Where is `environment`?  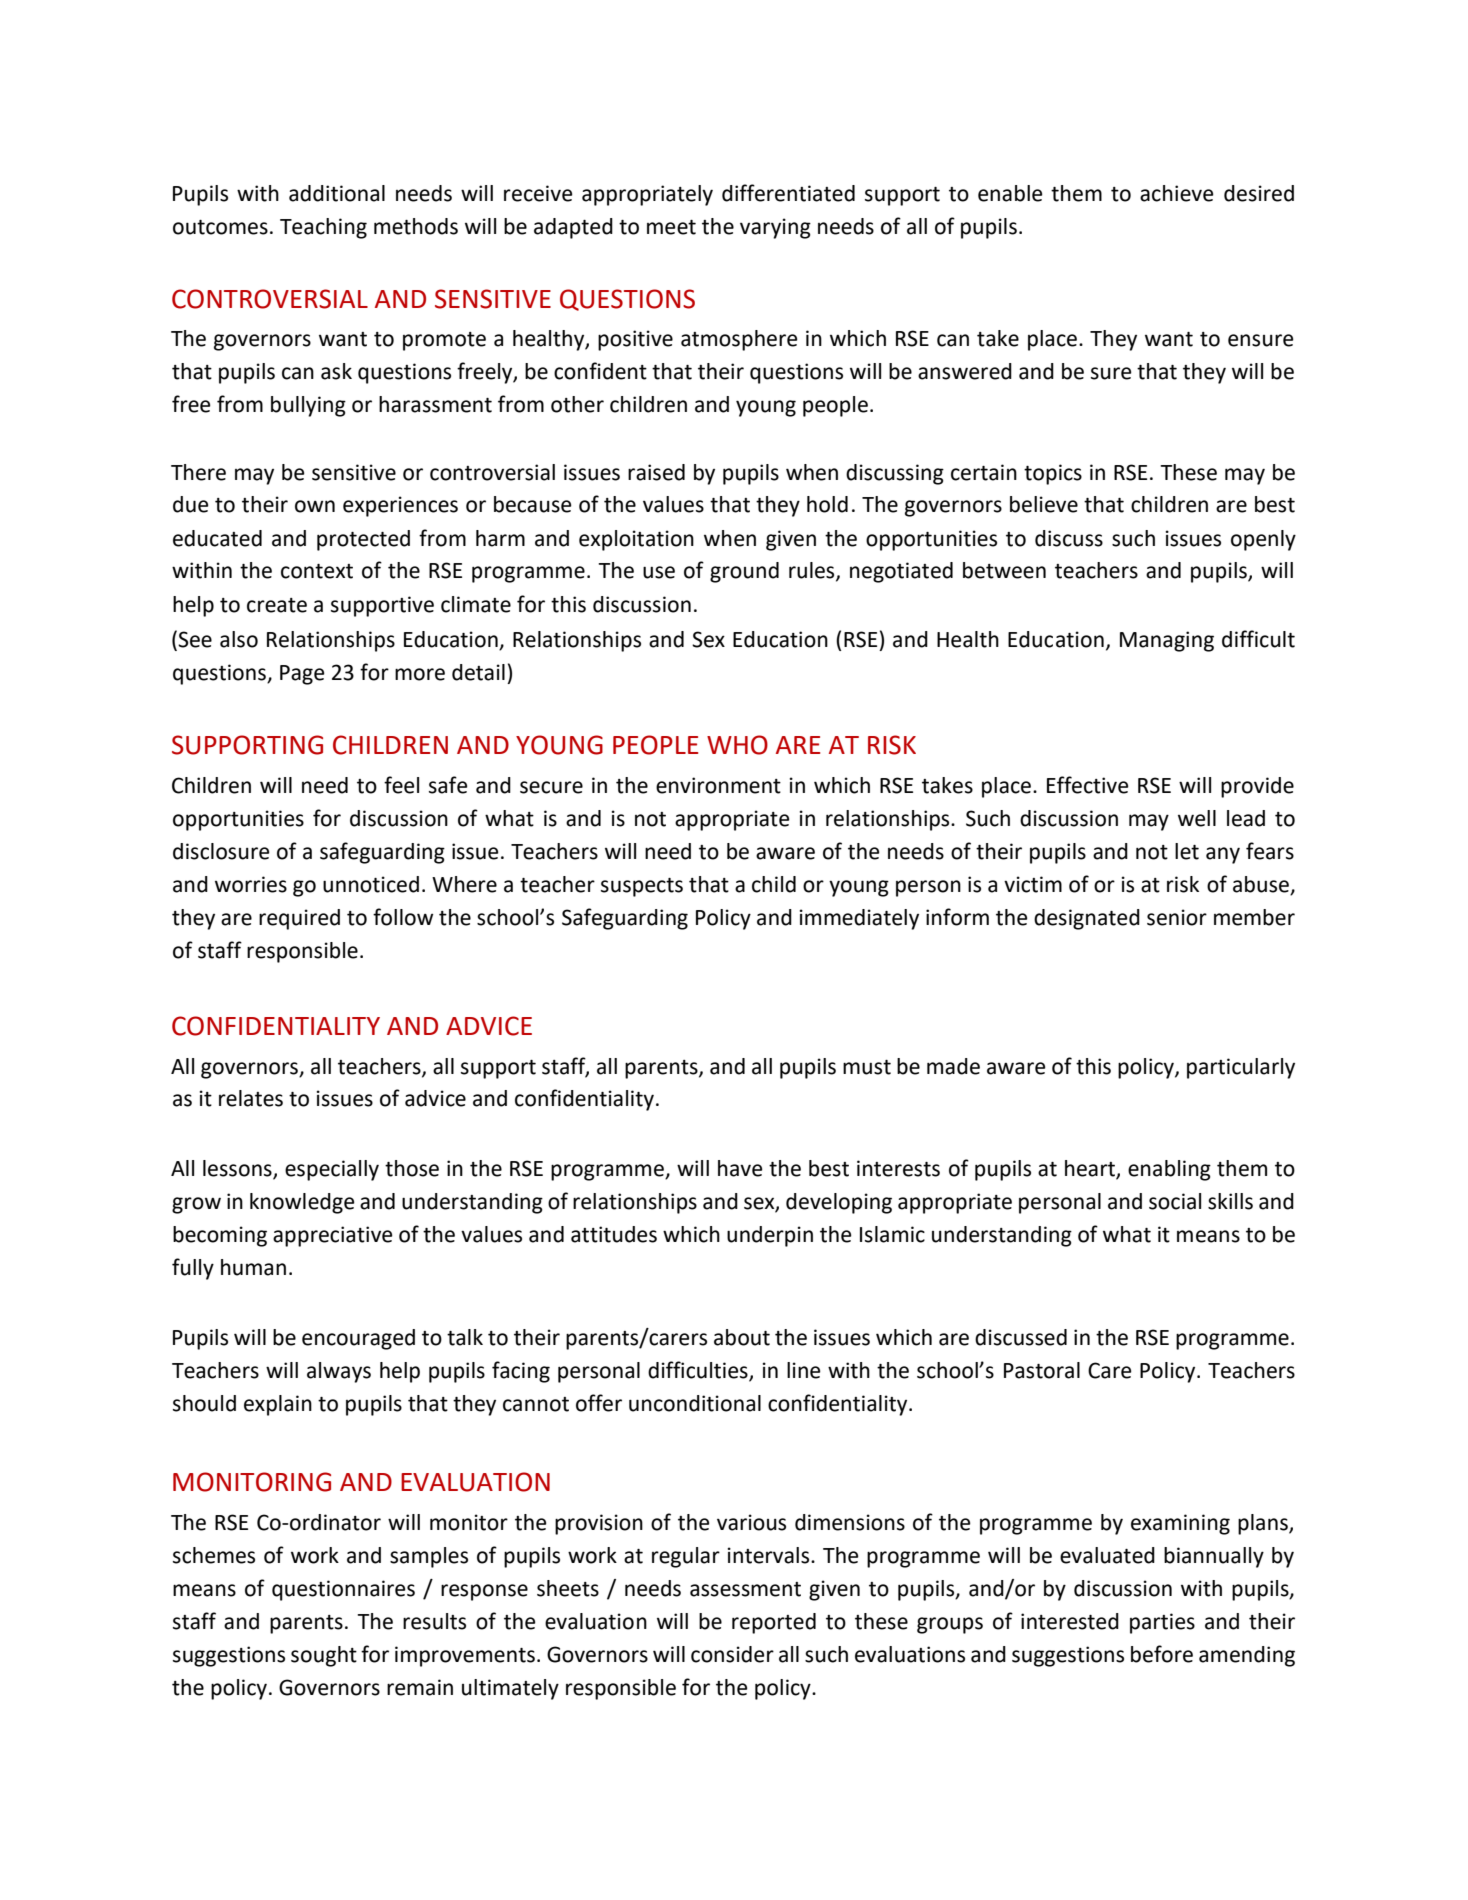
environment is located at coordinates (718, 785).
